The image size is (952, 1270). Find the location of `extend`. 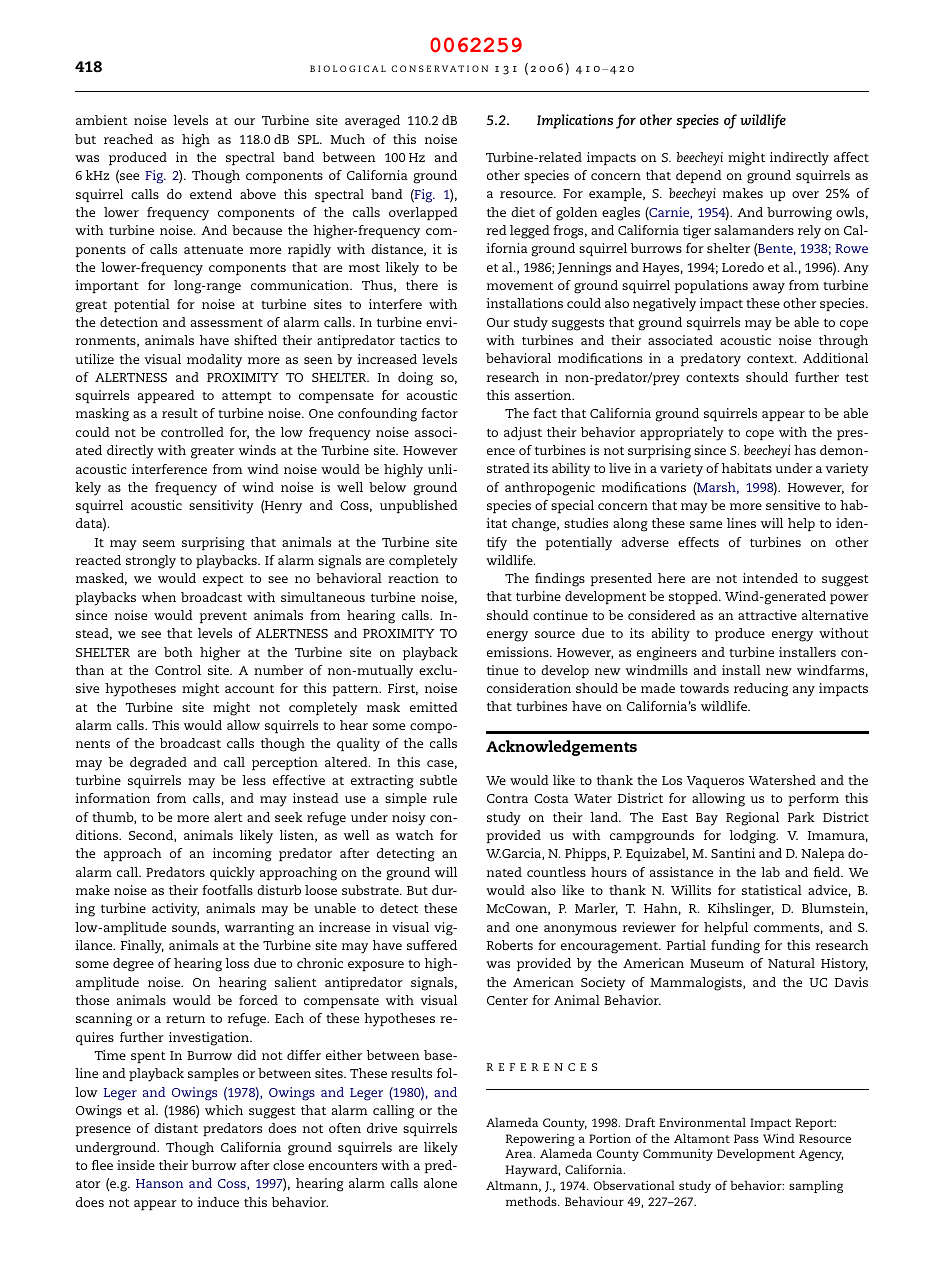

extend is located at coordinates (211, 194).
